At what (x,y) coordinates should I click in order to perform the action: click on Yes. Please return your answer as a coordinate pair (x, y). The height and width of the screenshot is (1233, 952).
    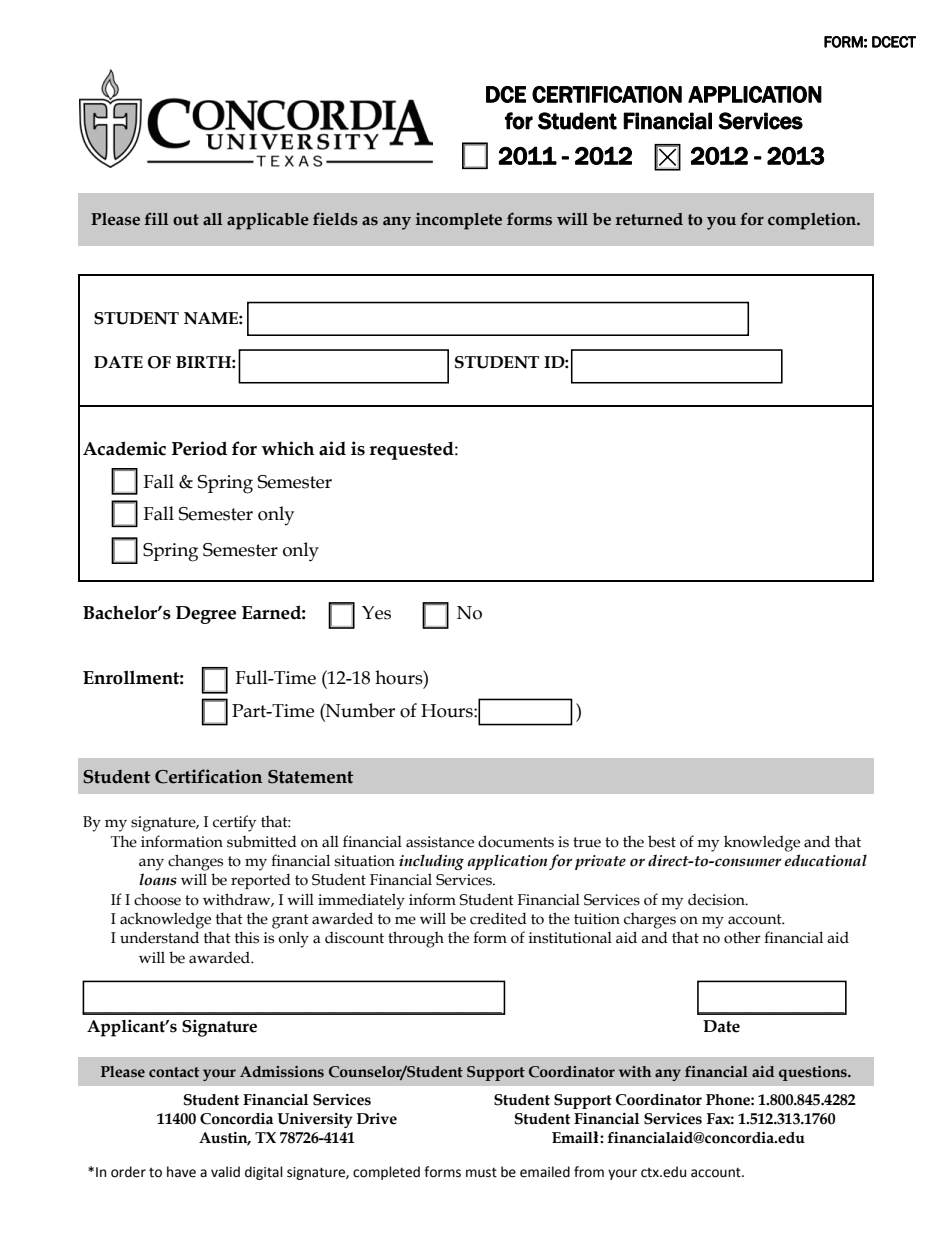
    Looking at the image, I should click on (376, 613).
